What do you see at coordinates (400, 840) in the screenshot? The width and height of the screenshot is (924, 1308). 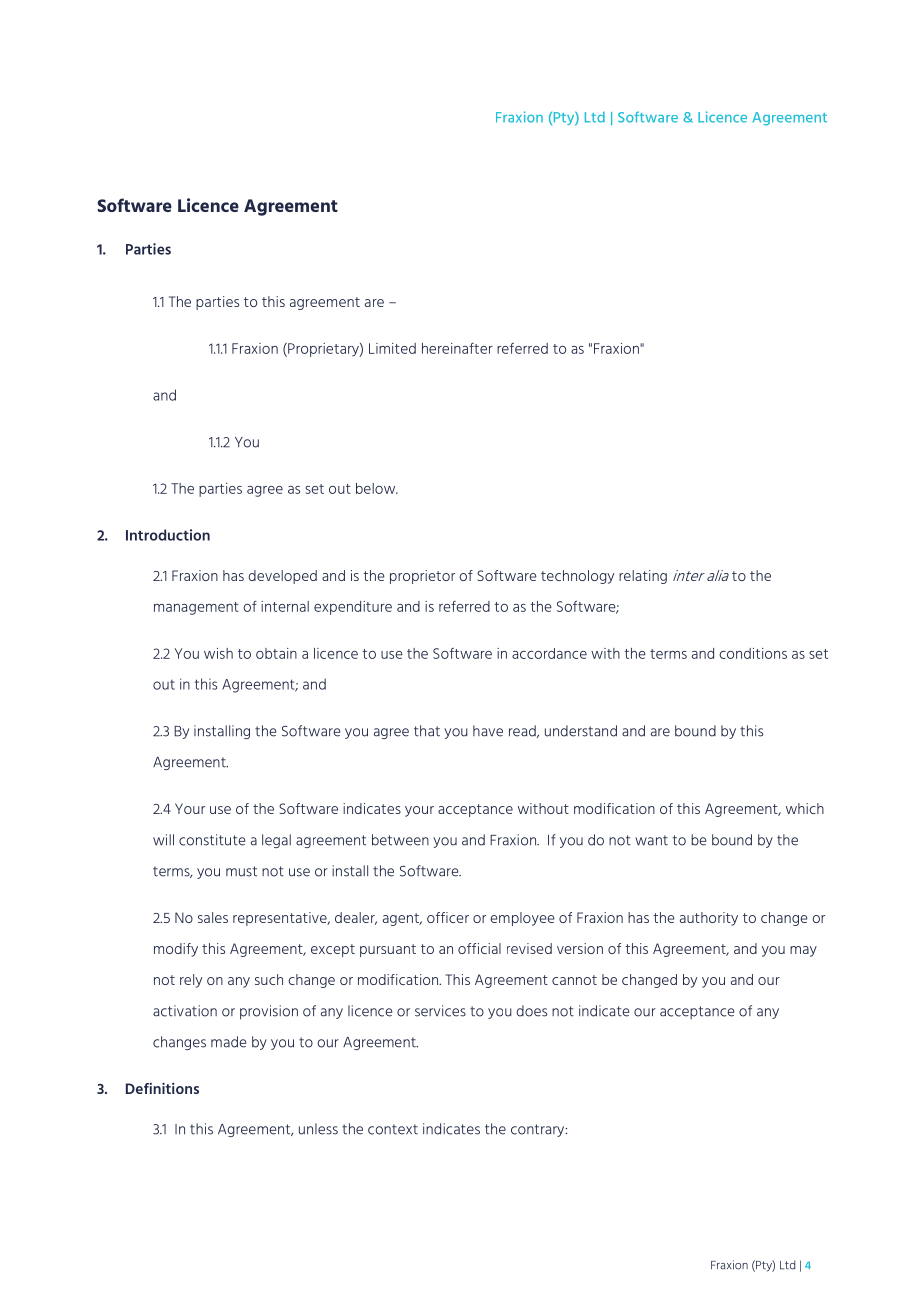 I see `between` at bounding box center [400, 840].
